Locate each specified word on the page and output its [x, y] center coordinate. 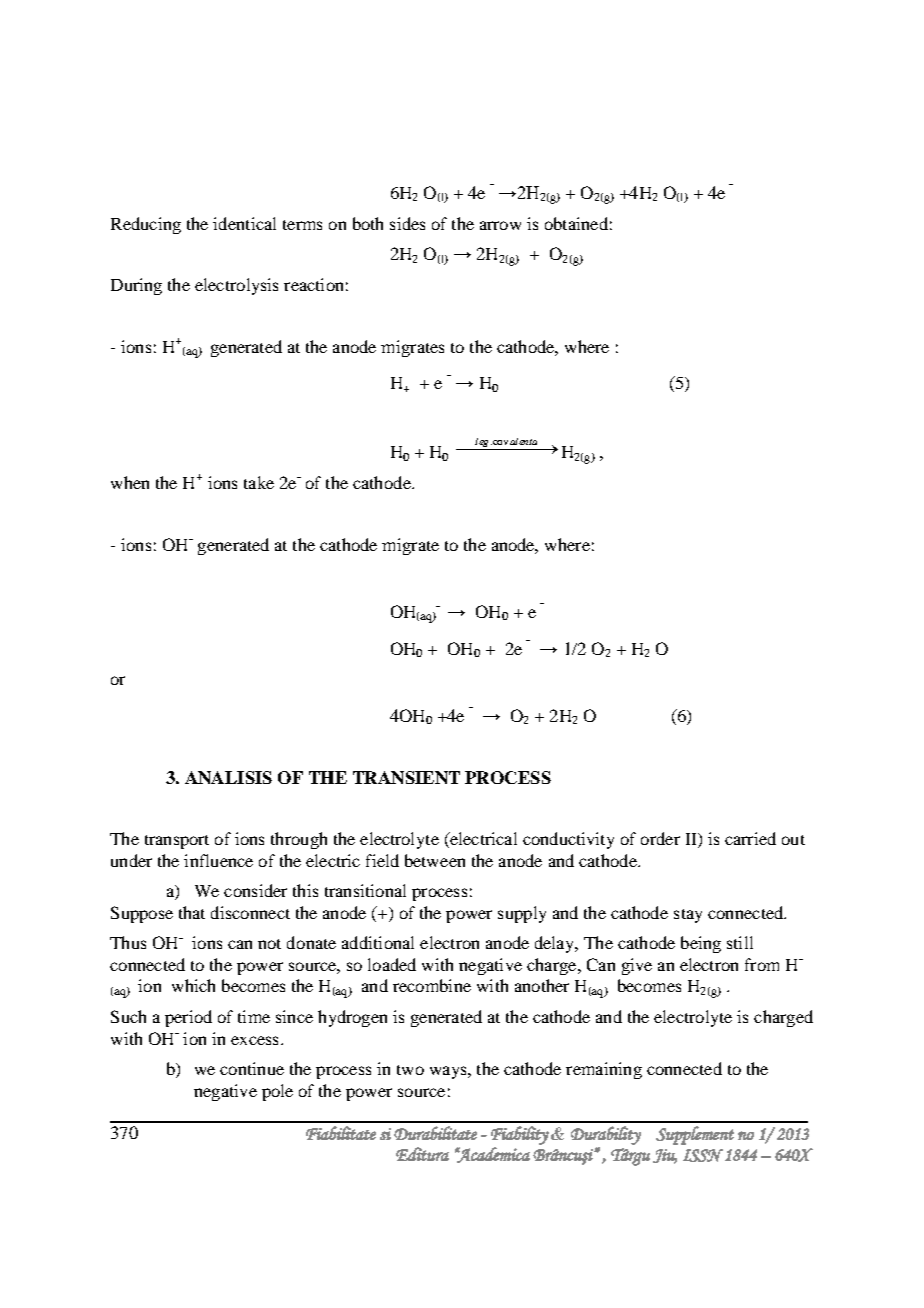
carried [750, 838]
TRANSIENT [406, 777]
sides [407, 223]
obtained [576, 223]
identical [244, 223]
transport [177, 842]
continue [252, 1068]
